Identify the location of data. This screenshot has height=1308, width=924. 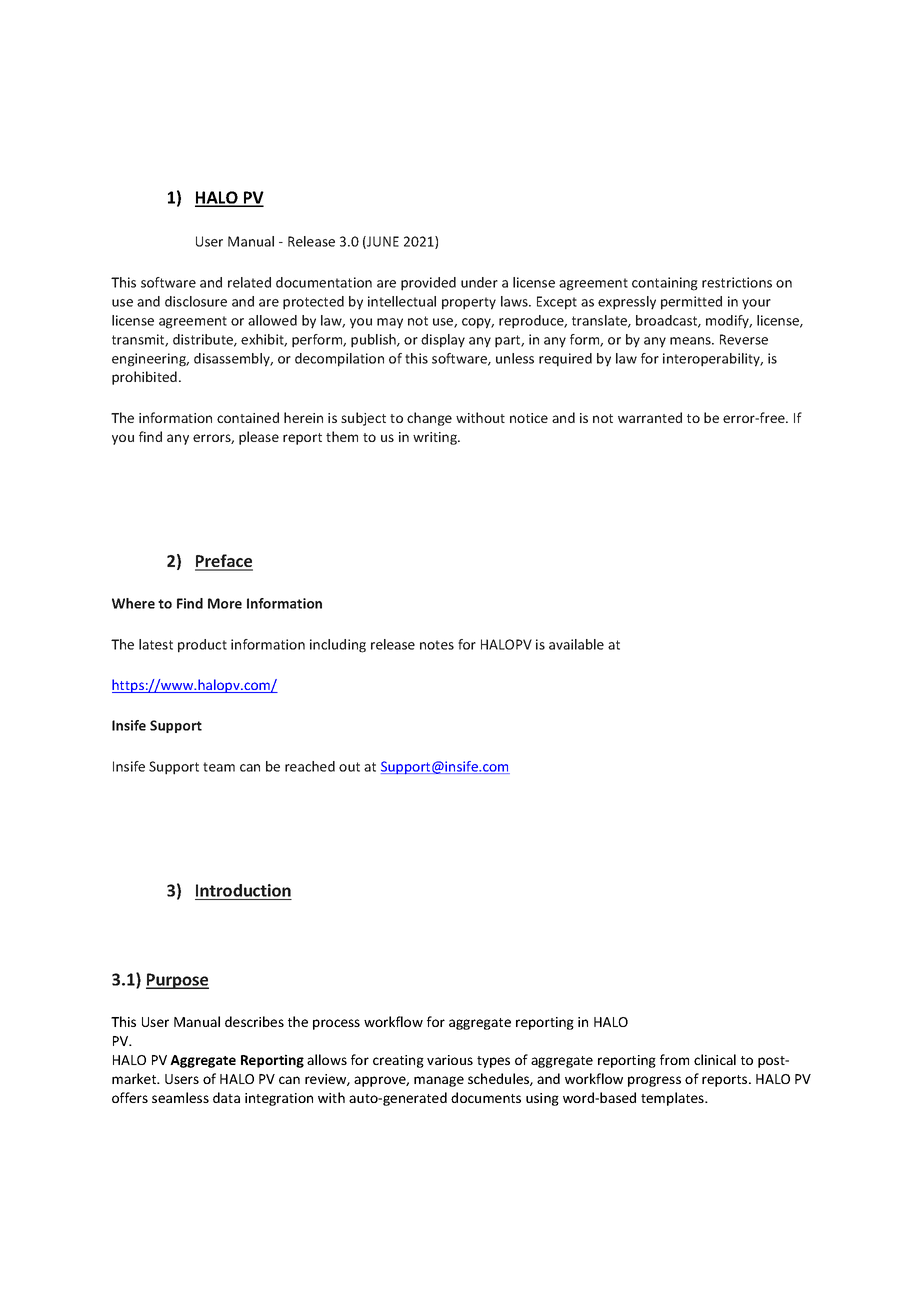
(226, 1097).
